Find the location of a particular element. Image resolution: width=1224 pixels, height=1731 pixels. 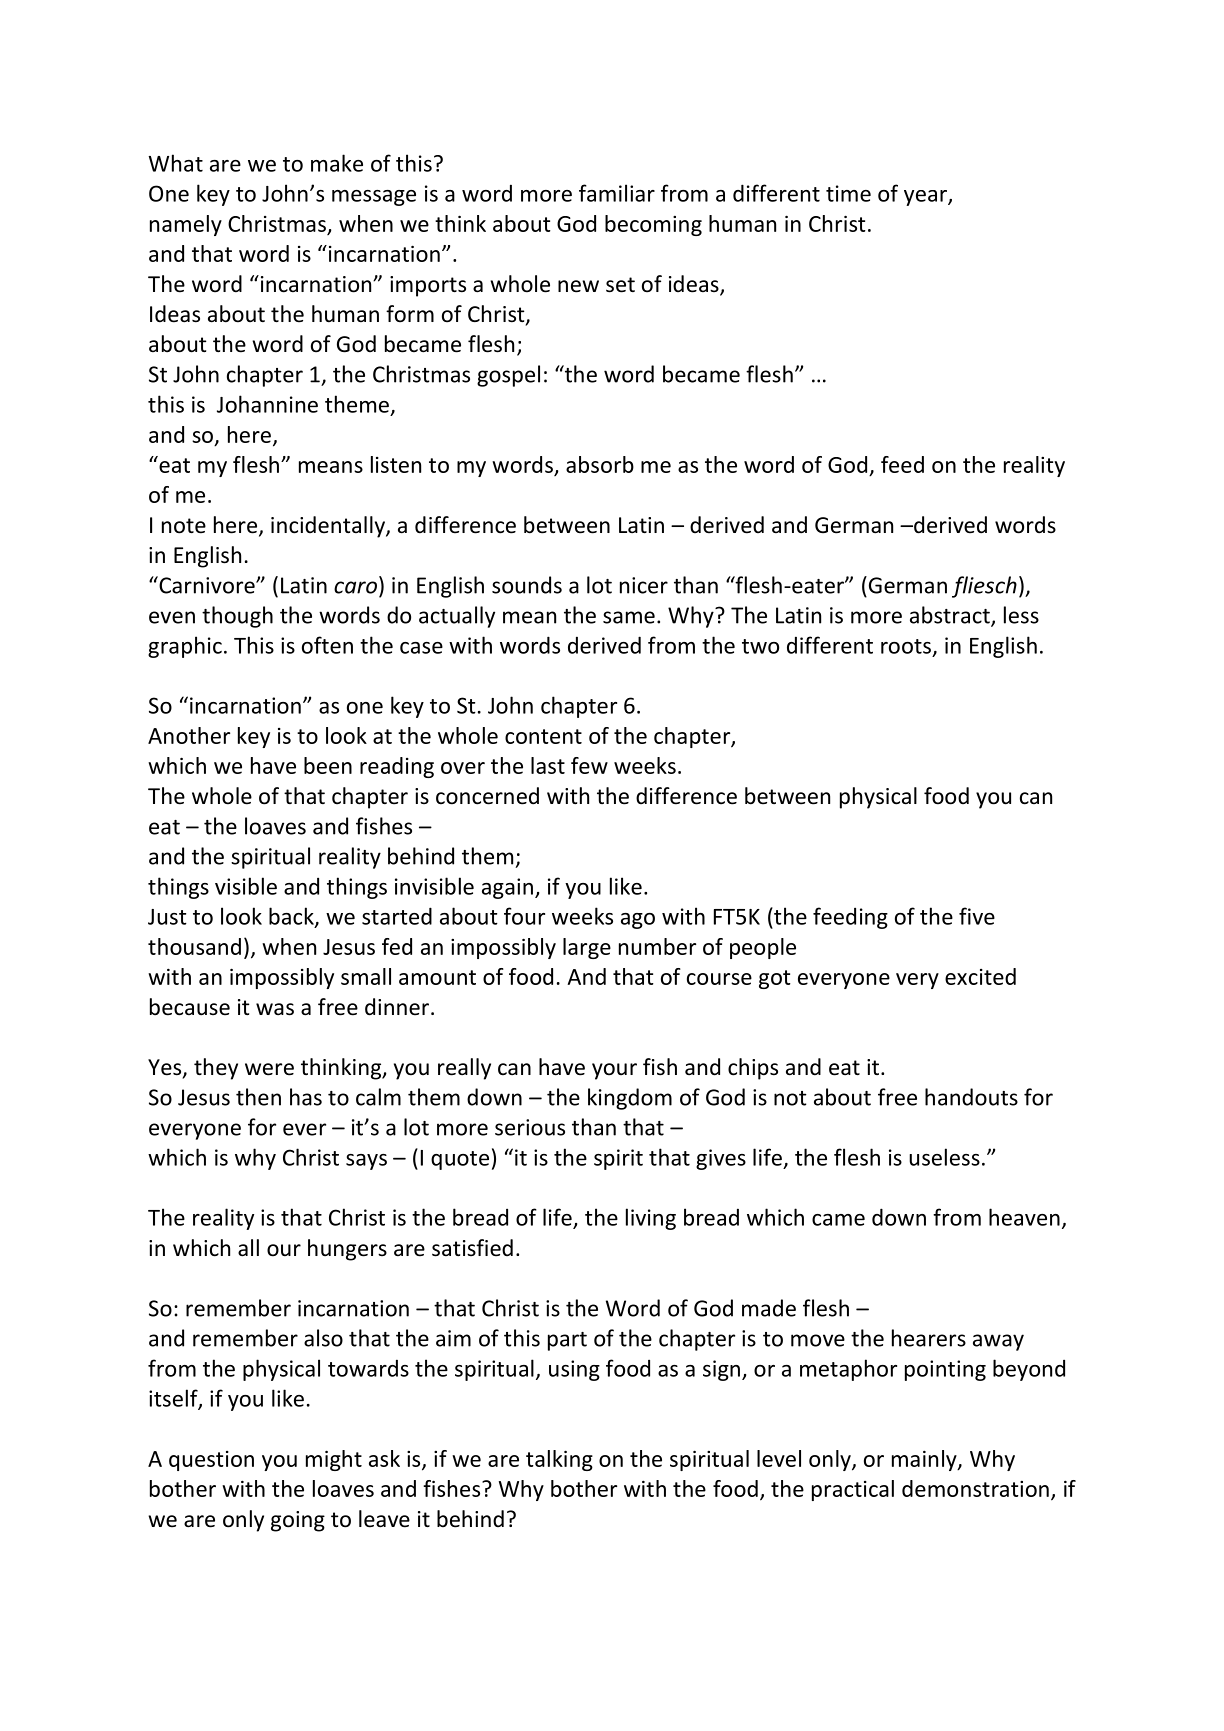

though is located at coordinates (237, 617).
